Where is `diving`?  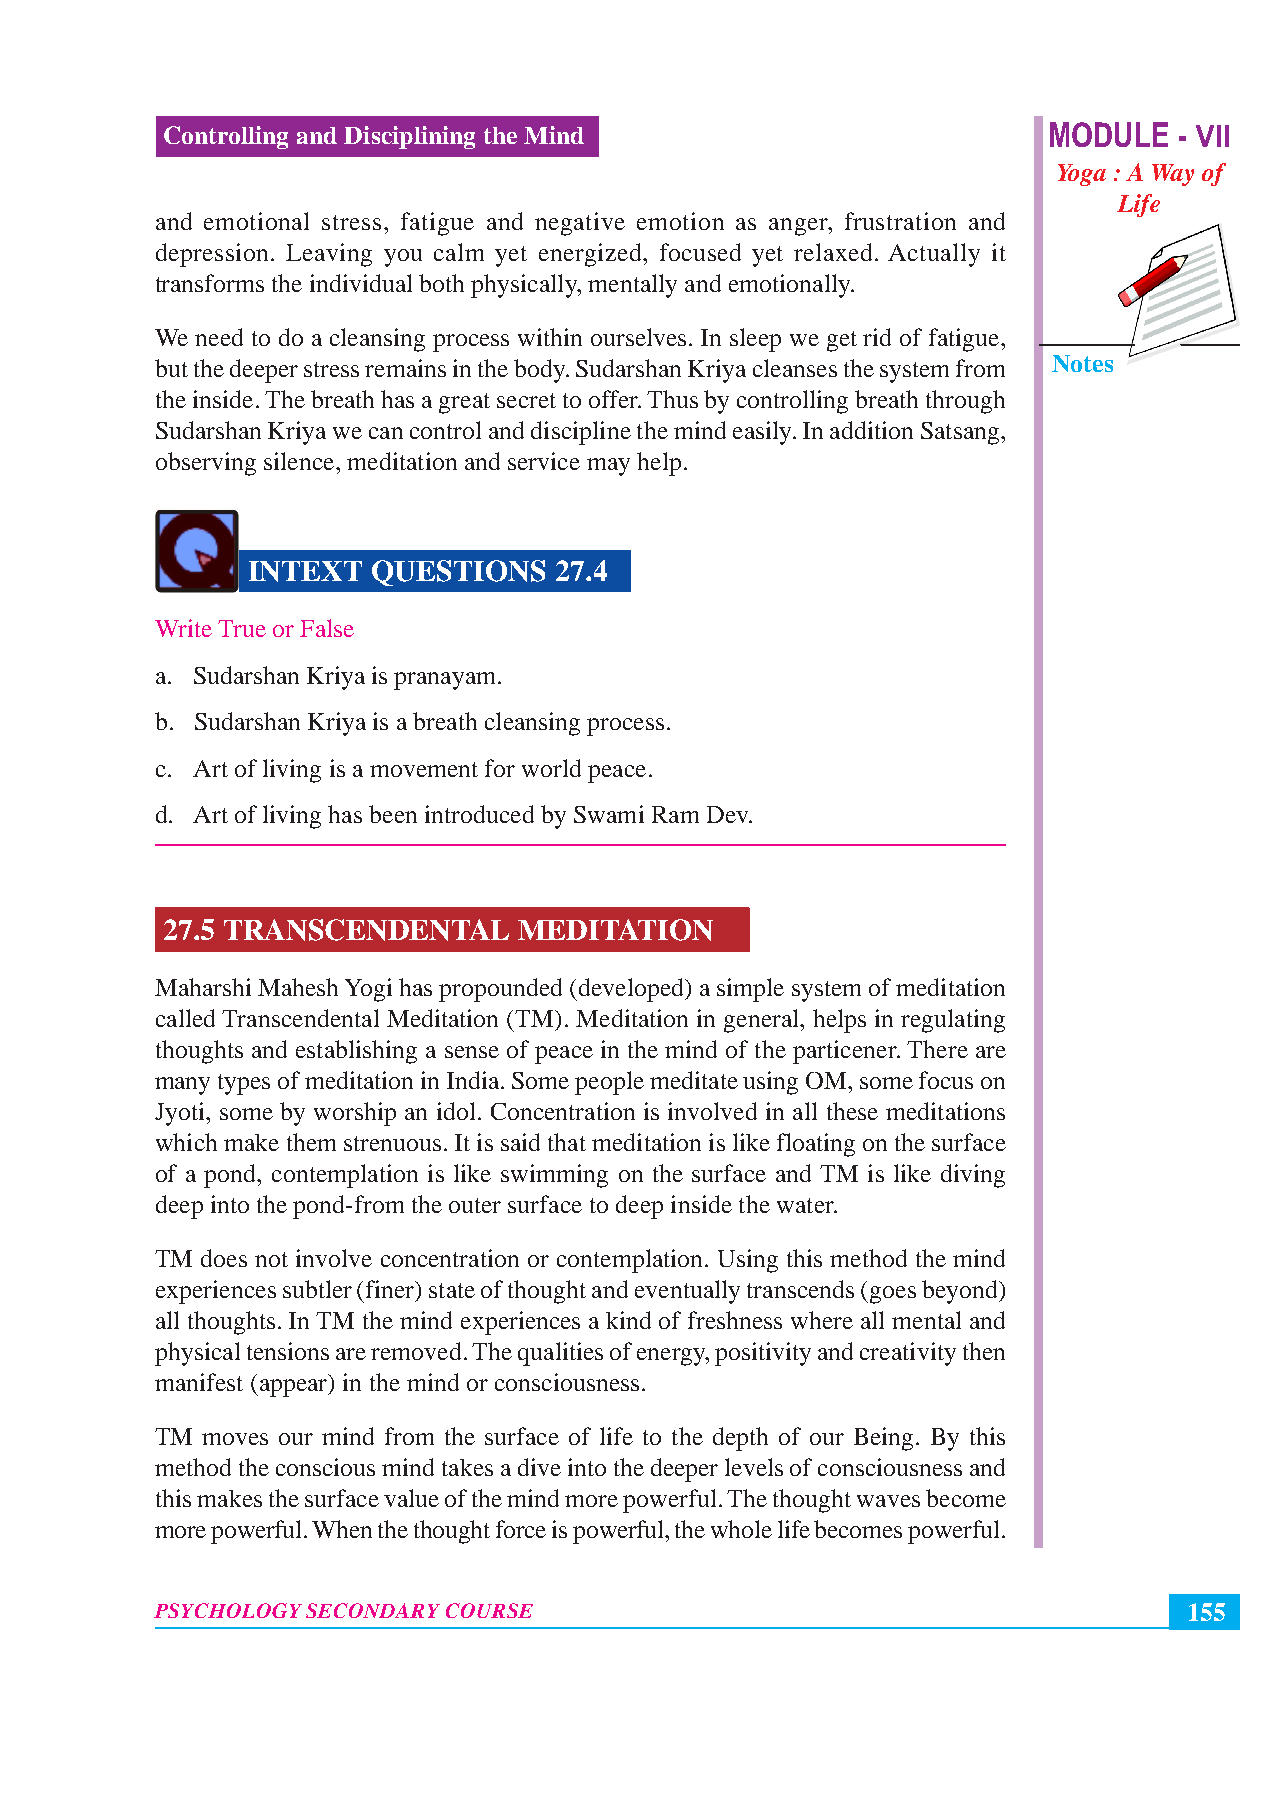 diving is located at coordinates (973, 1176).
